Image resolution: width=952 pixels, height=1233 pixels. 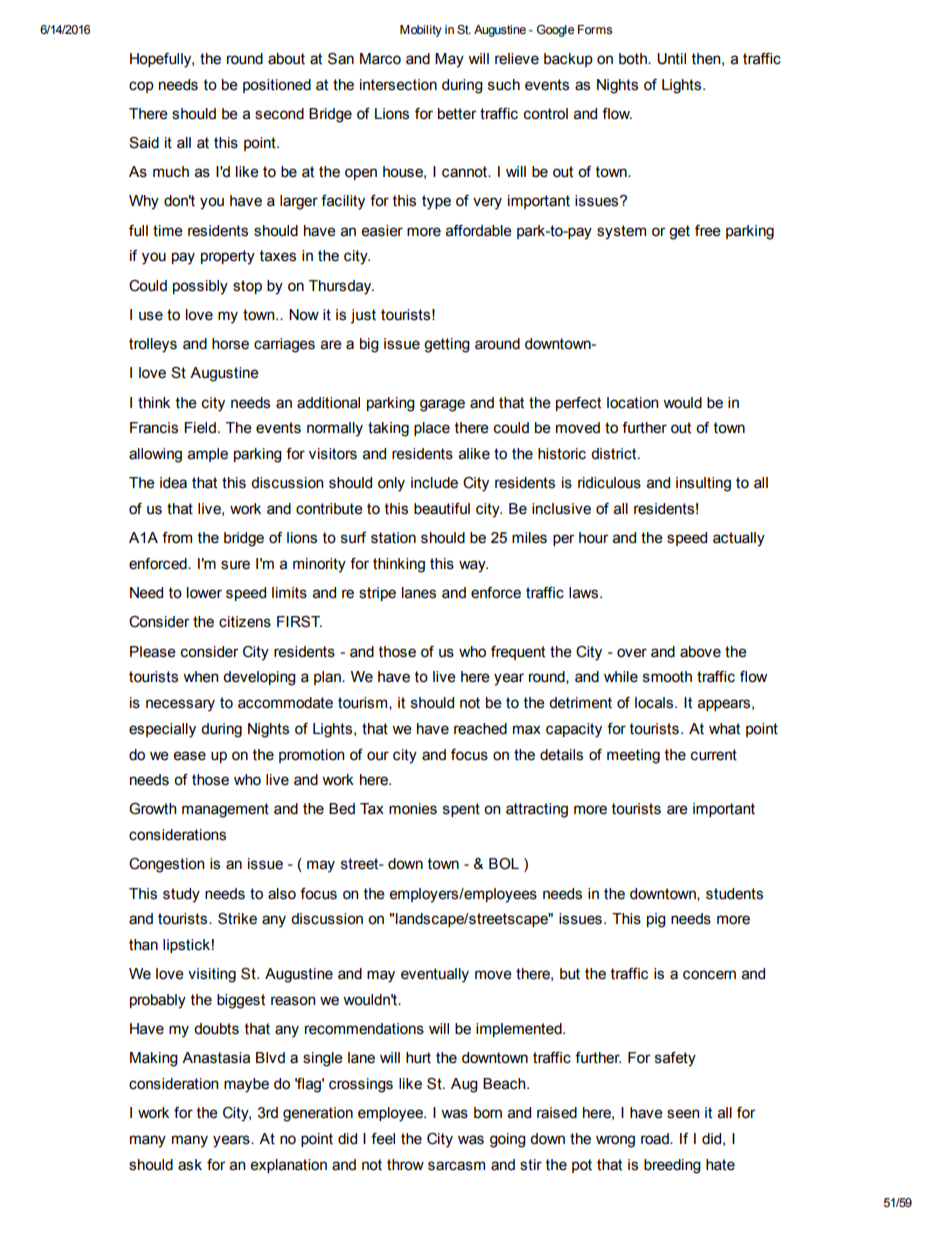 I want to click on way, so click(x=473, y=566).
